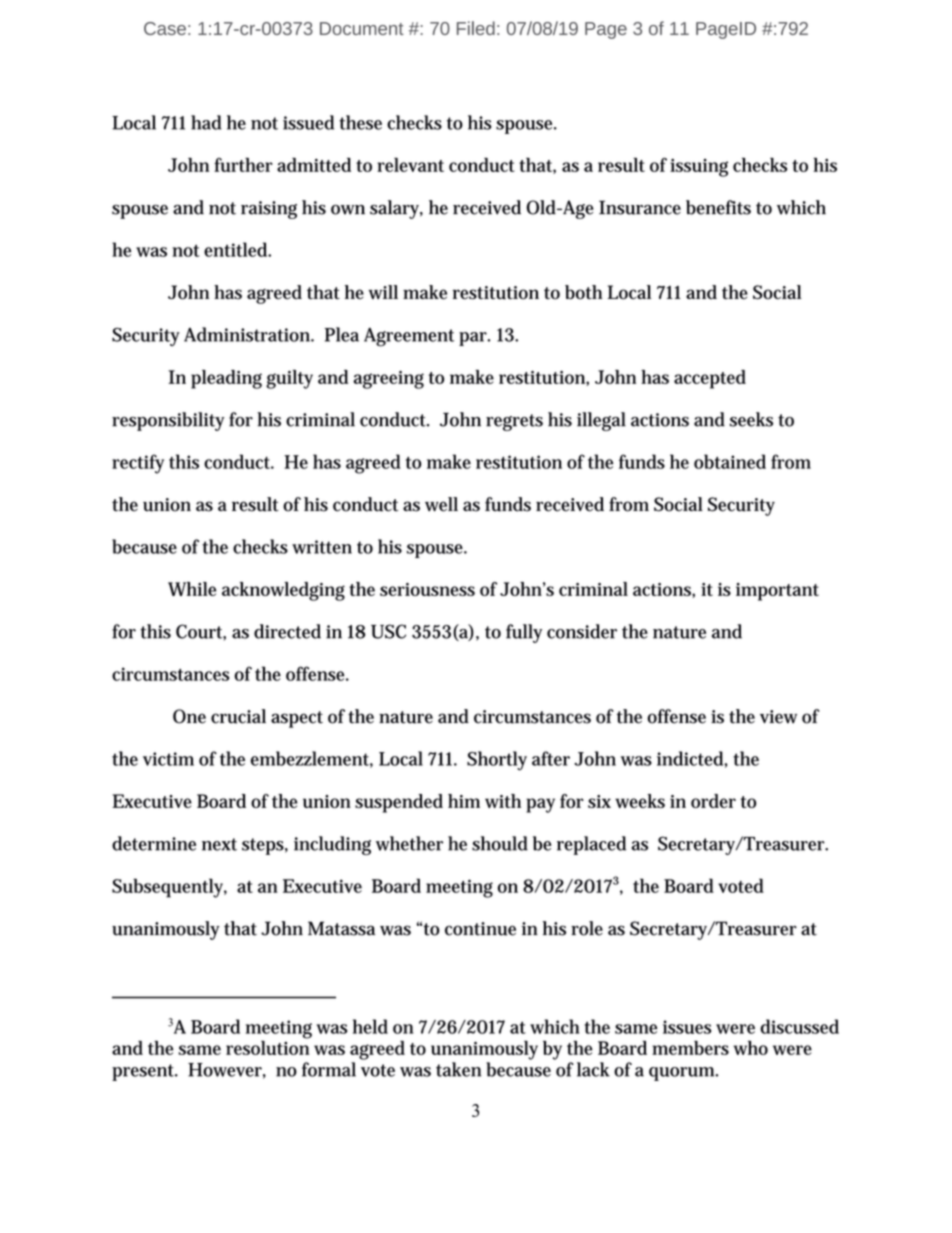 The height and width of the page is (1233, 952). Describe the element at coordinates (476, 28) in the page. I see `Filed` at that location.
